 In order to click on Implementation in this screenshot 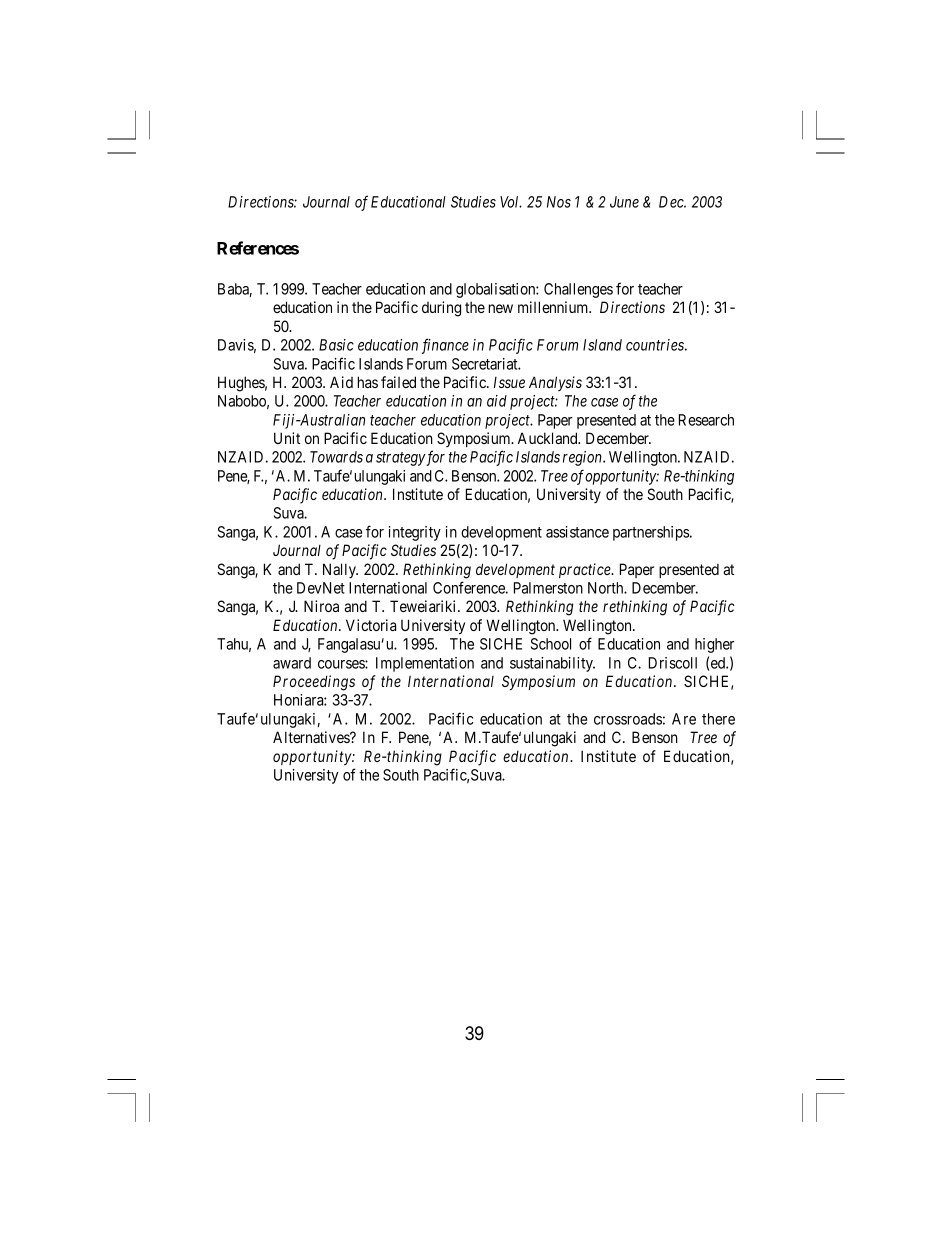, I will do `click(425, 664)`.
